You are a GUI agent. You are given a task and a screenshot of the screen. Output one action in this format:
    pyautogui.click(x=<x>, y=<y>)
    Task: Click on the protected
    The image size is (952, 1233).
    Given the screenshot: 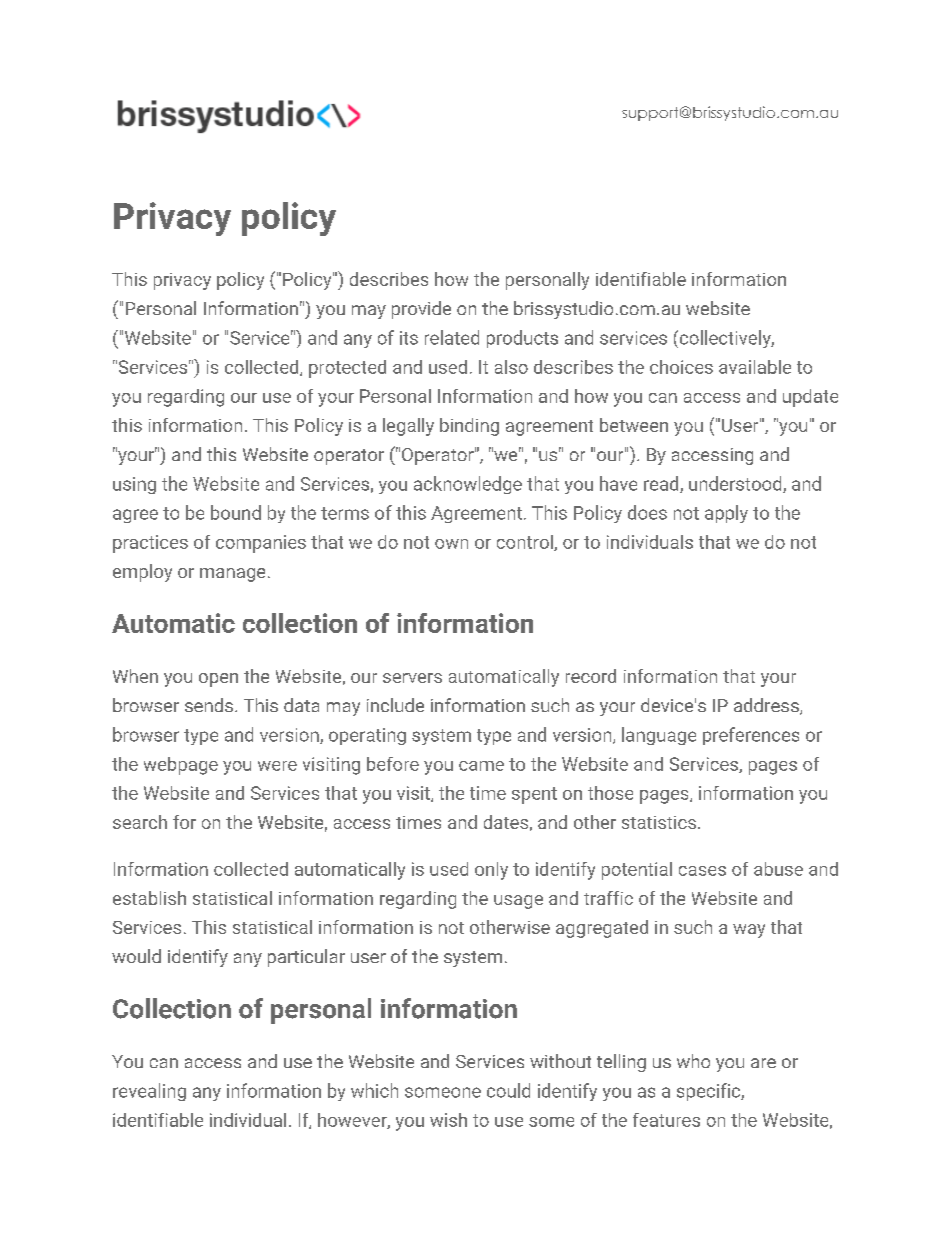 What is the action you would take?
    pyautogui.click(x=347, y=369)
